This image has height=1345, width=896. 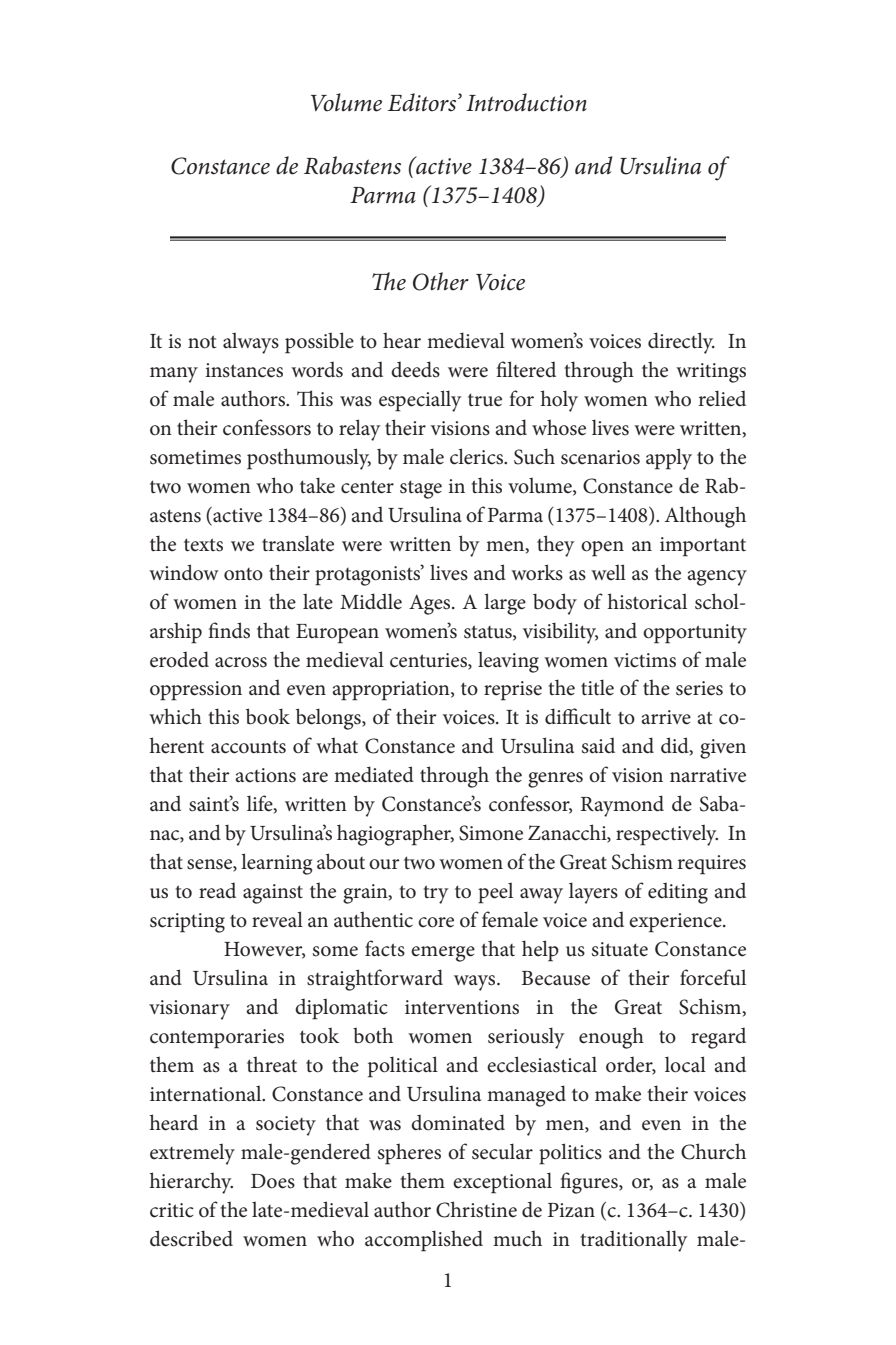 I want to click on Introduction, so click(x=526, y=102).
